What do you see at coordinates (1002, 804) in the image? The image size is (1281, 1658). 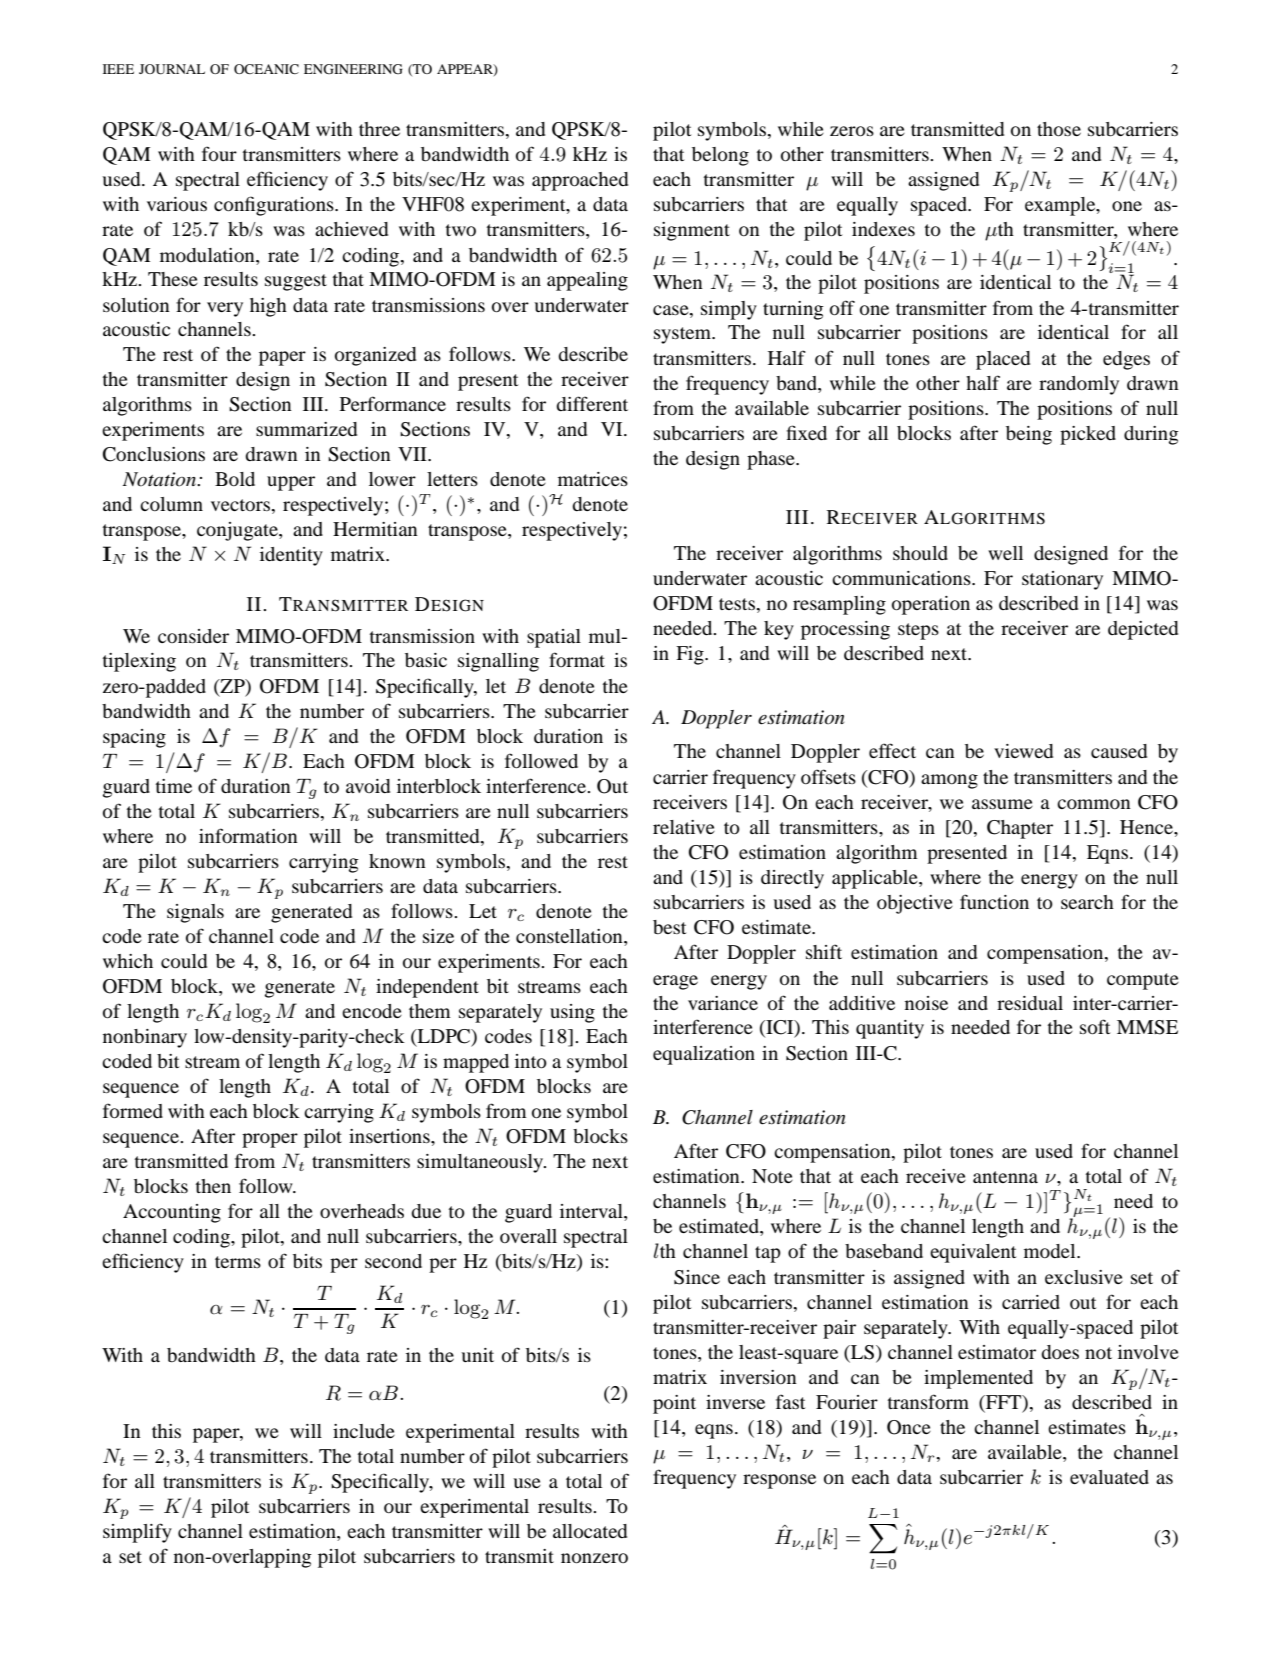 I see `assume` at bounding box center [1002, 804].
